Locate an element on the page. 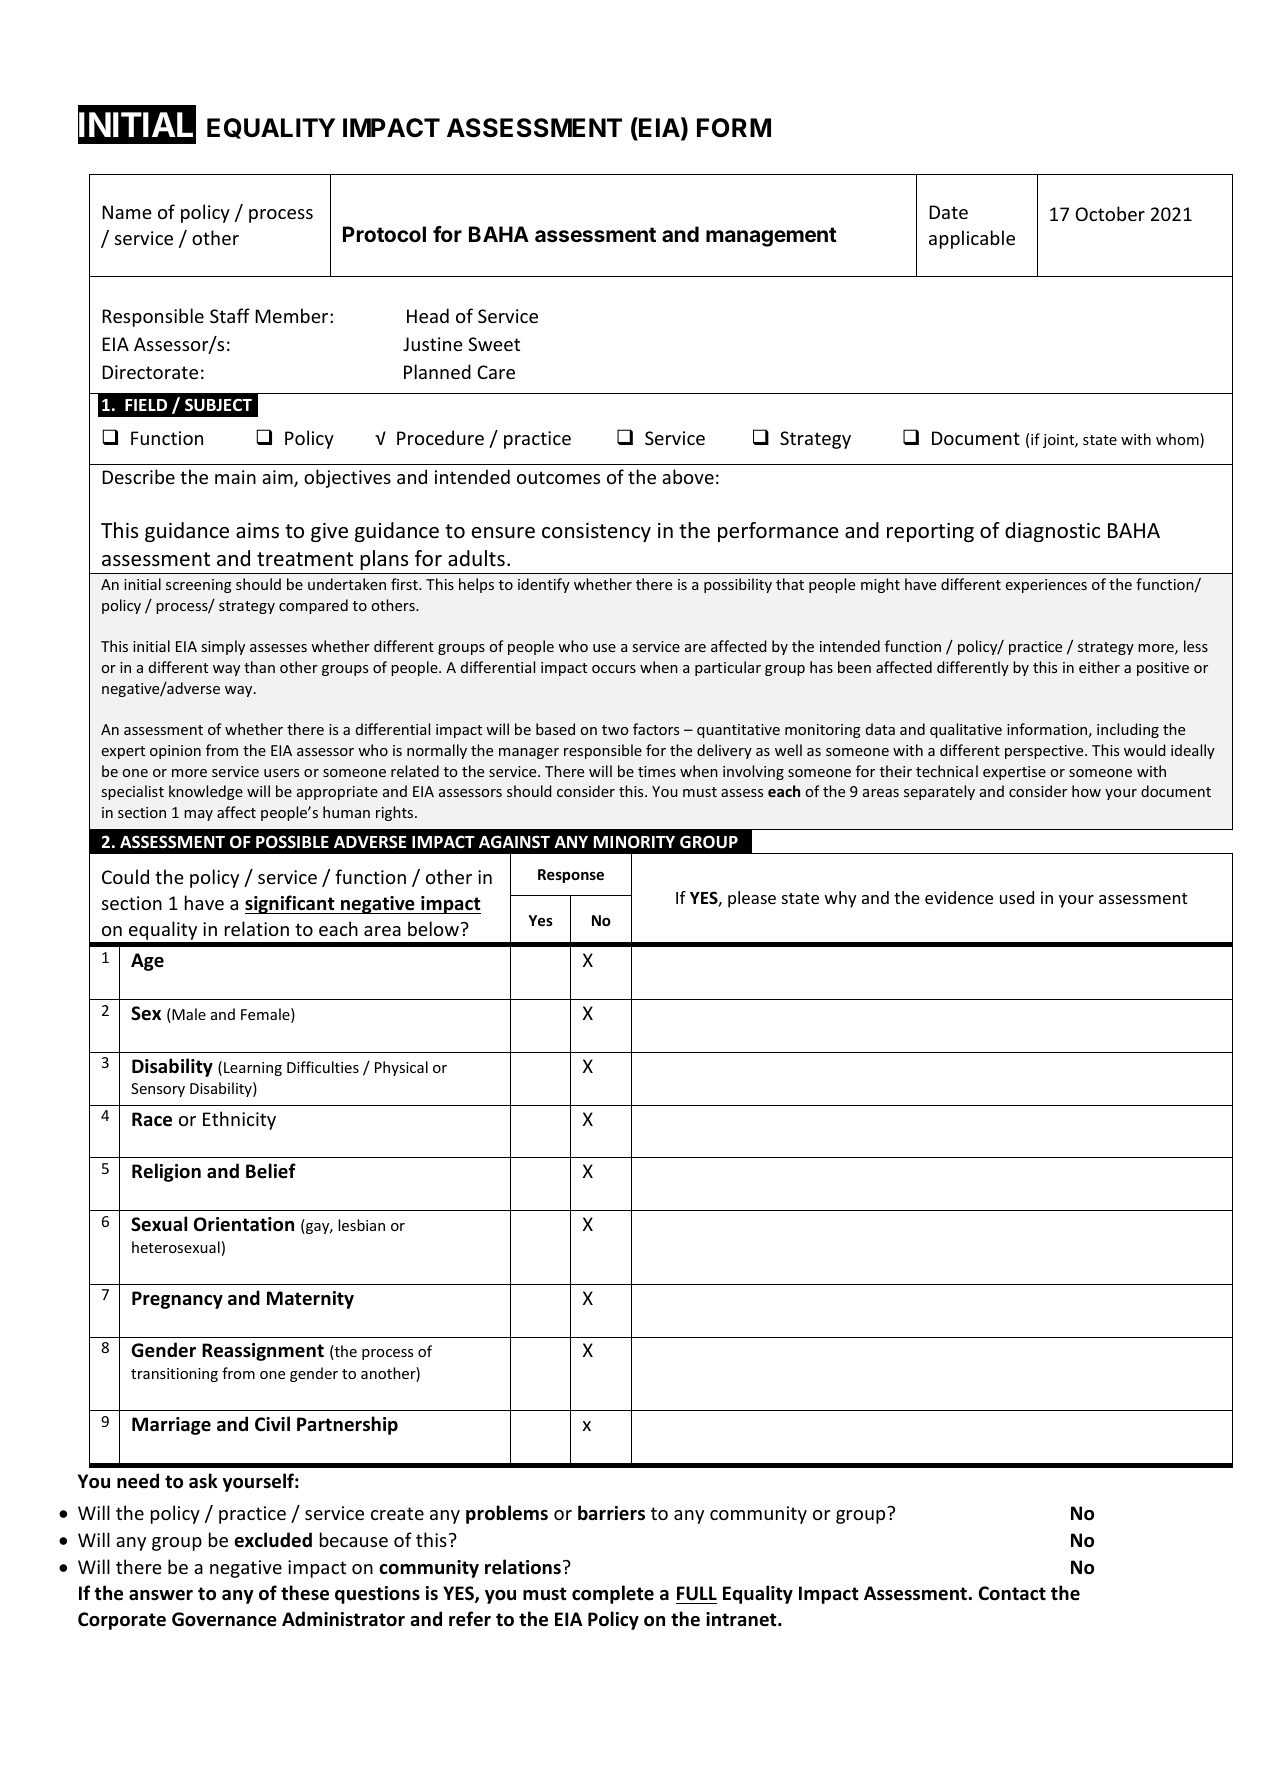 The width and height of the page is (1263, 1786). used is located at coordinates (1017, 897).
